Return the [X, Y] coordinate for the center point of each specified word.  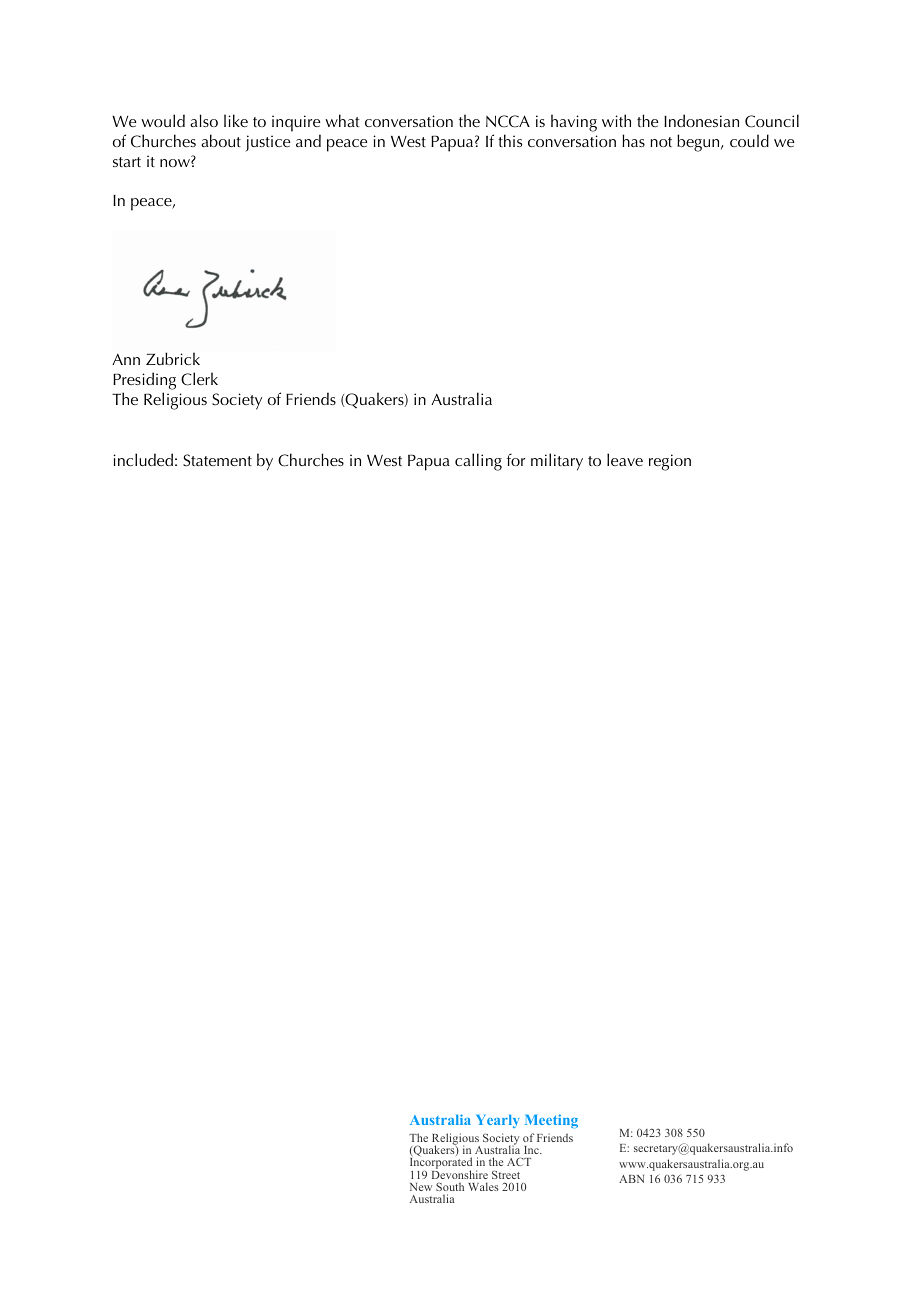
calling [478, 462]
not [661, 142]
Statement [217, 460]
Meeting [551, 1121]
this [510, 140]
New [421, 1187]
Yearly [498, 1121]
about [221, 140]
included [143, 459]
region [670, 462]
